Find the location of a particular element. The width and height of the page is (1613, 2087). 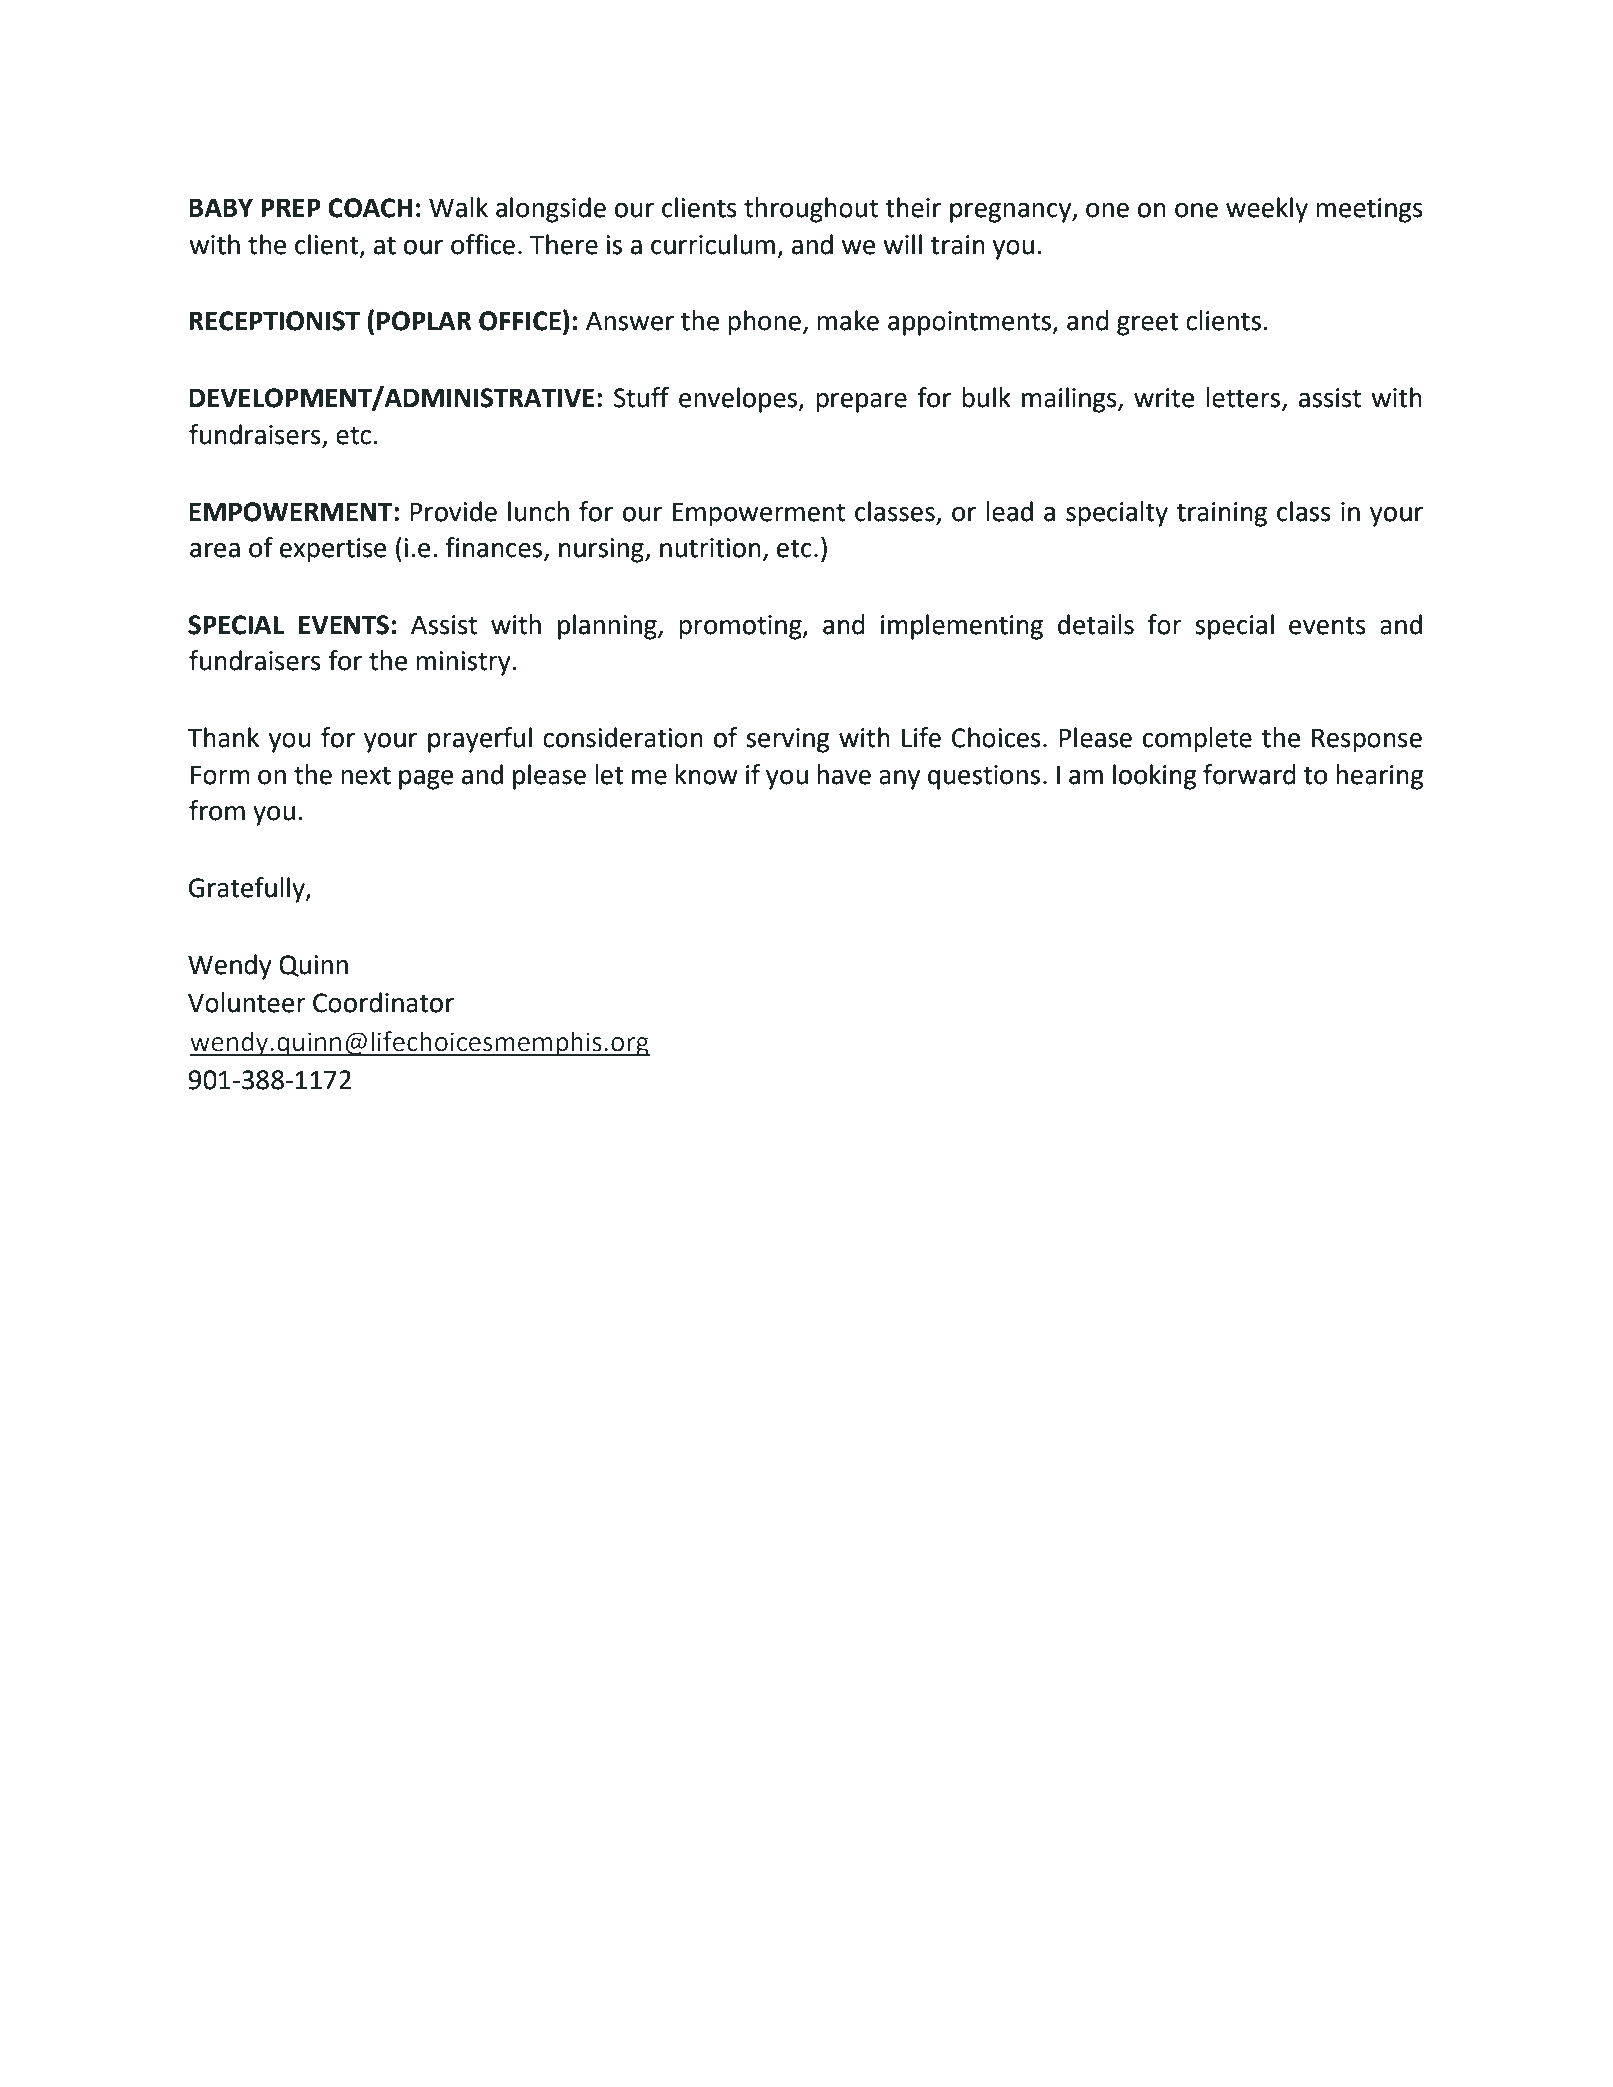

details is located at coordinates (1096, 624).
